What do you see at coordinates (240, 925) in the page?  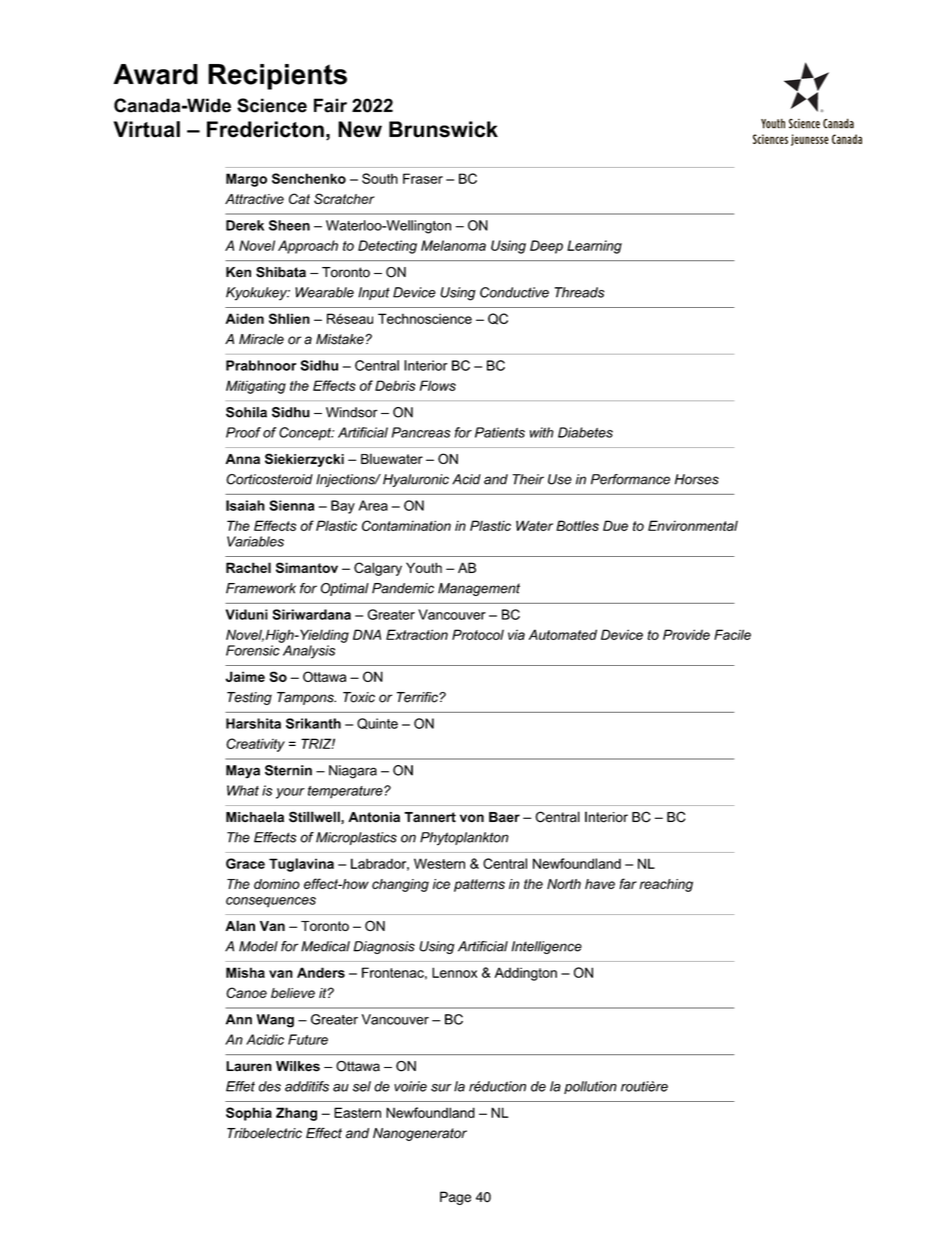 I see `Alan` at bounding box center [240, 925].
